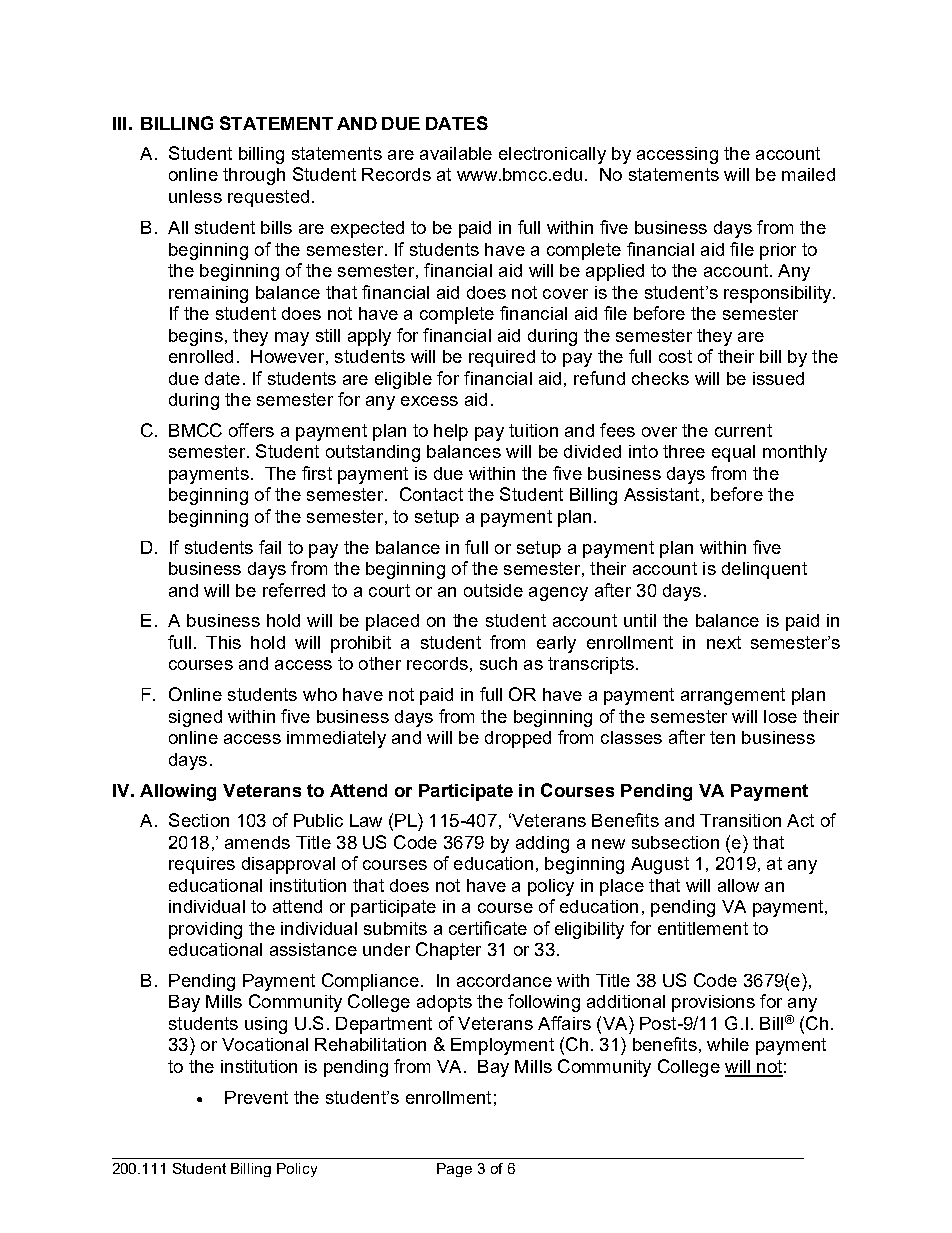  I want to click on Transition, so click(740, 820).
